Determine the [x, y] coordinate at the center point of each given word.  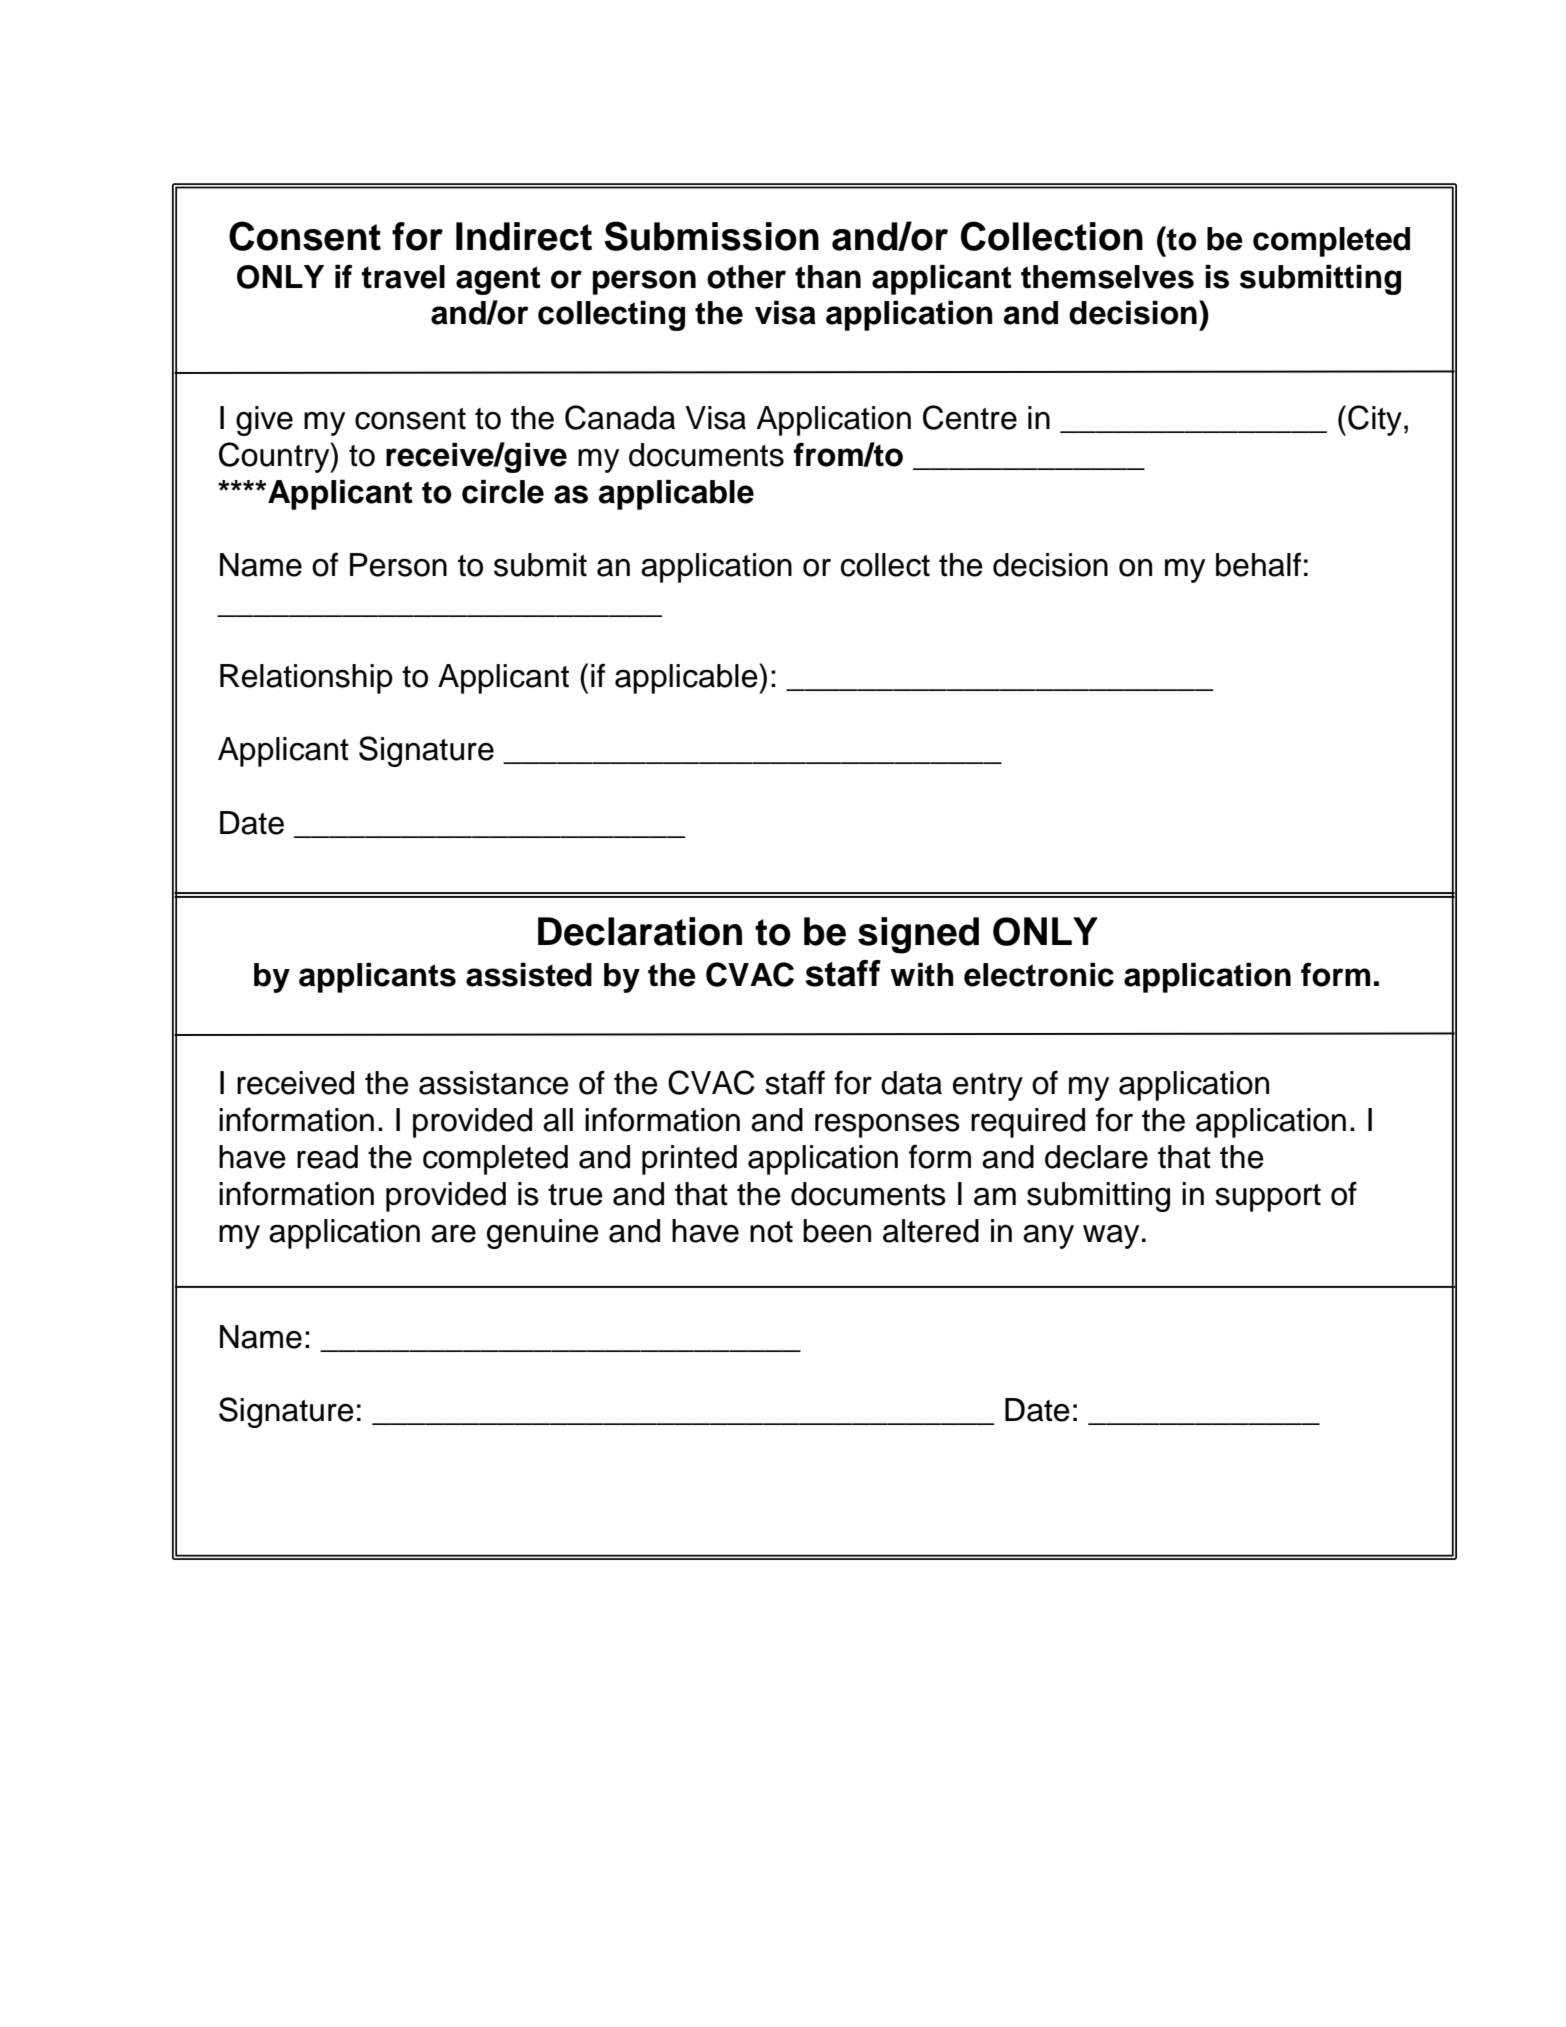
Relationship [306, 679]
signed [918, 935]
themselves [1107, 277]
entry [988, 1087]
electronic [1039, 975]
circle [503, 492]
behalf [1258, 564]
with [922, 974]
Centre [970, 417]
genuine [543, 1234]
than [828, 277]
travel [403, 277]
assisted [529, 975]
